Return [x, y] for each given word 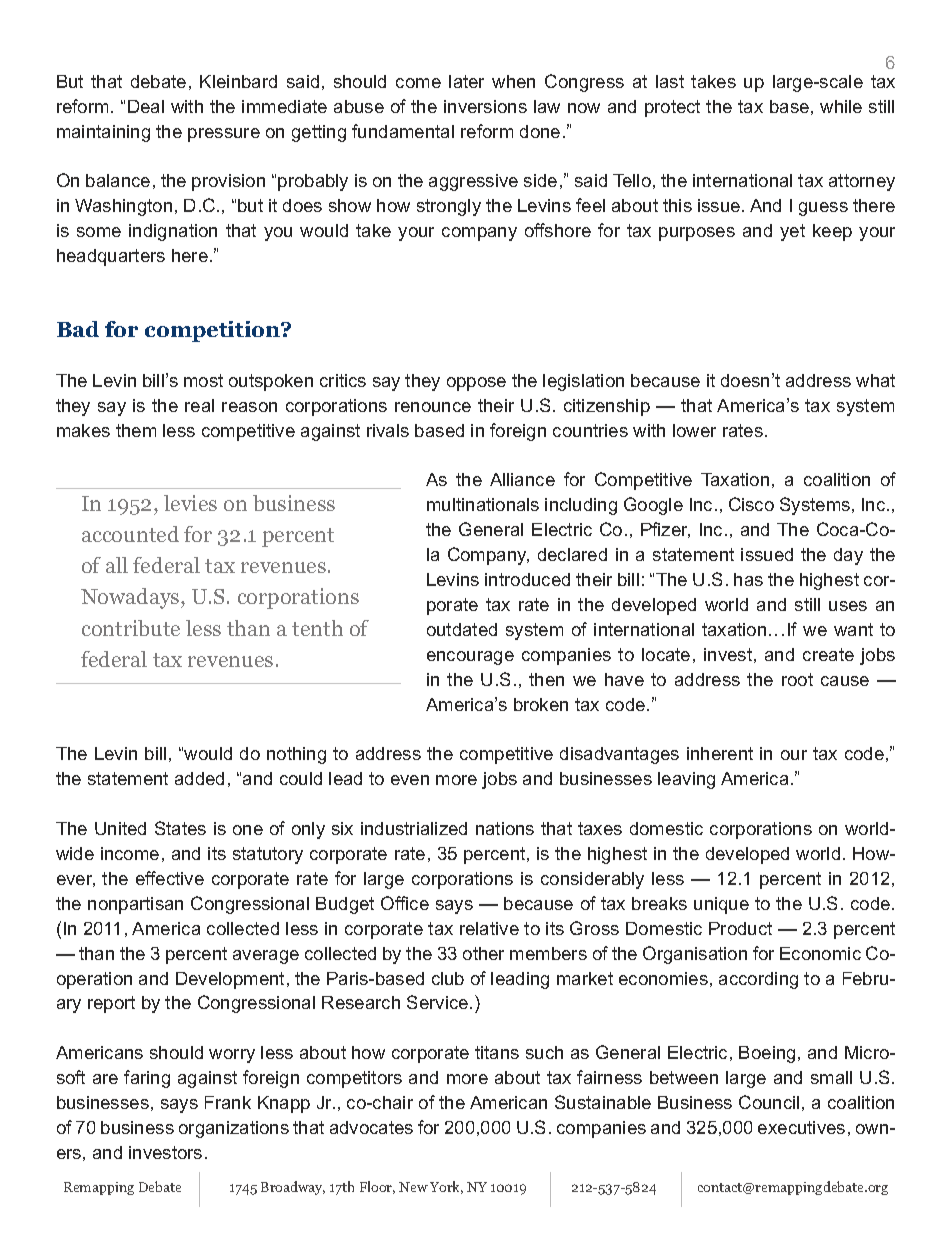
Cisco [751, 504]
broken [541, 704]
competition [214, 331]
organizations [234, 1129]
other [483, 953]
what [875, 380]
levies [190, 503]
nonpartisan [135, 905]
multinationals [483, 504]
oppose [476, 384]
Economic [820, 953]
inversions [485, 106]
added [199, 778]
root [797, 679]
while [841, 106]
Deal [146, 106]
